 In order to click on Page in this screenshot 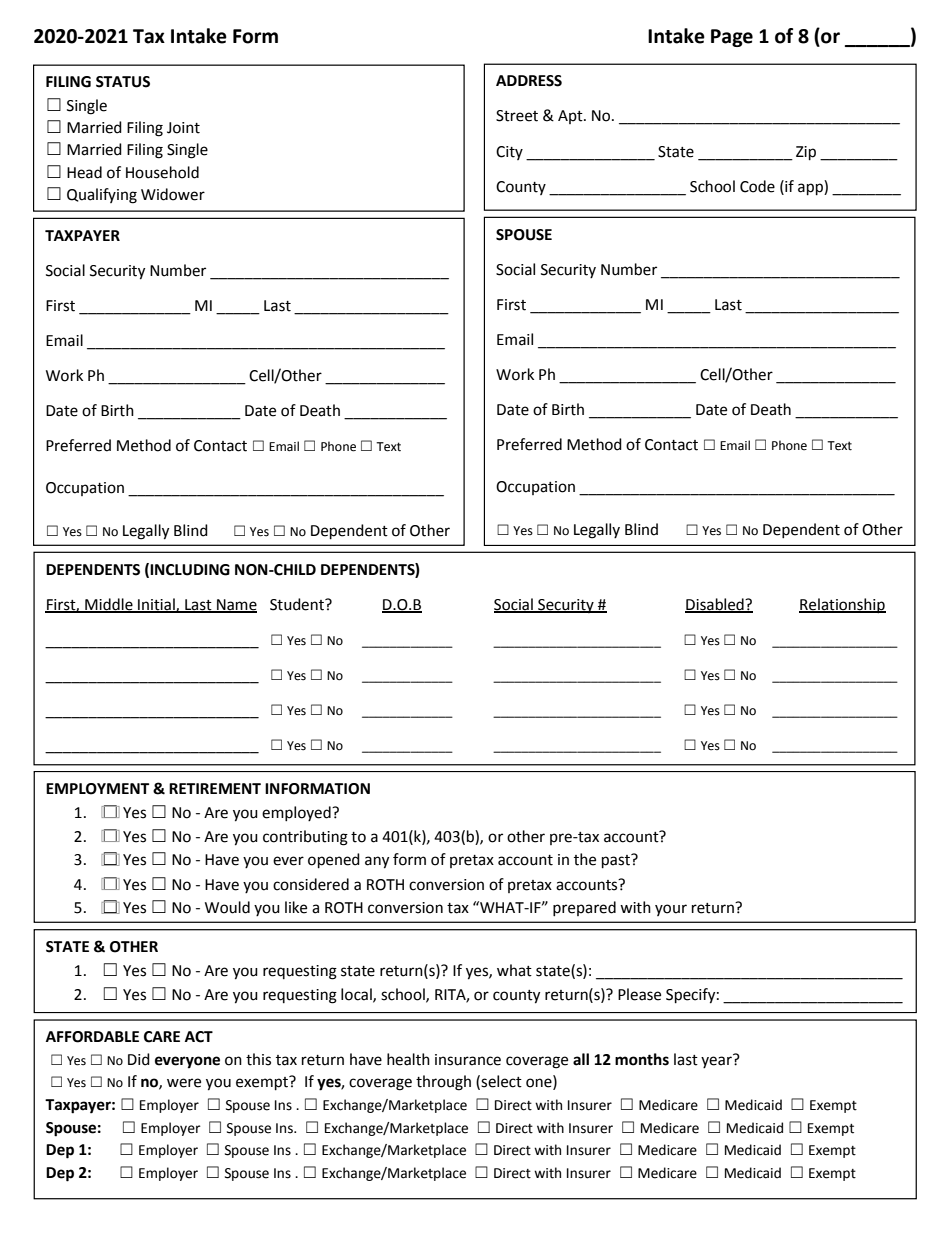, I will do `click(732, 38)`.
